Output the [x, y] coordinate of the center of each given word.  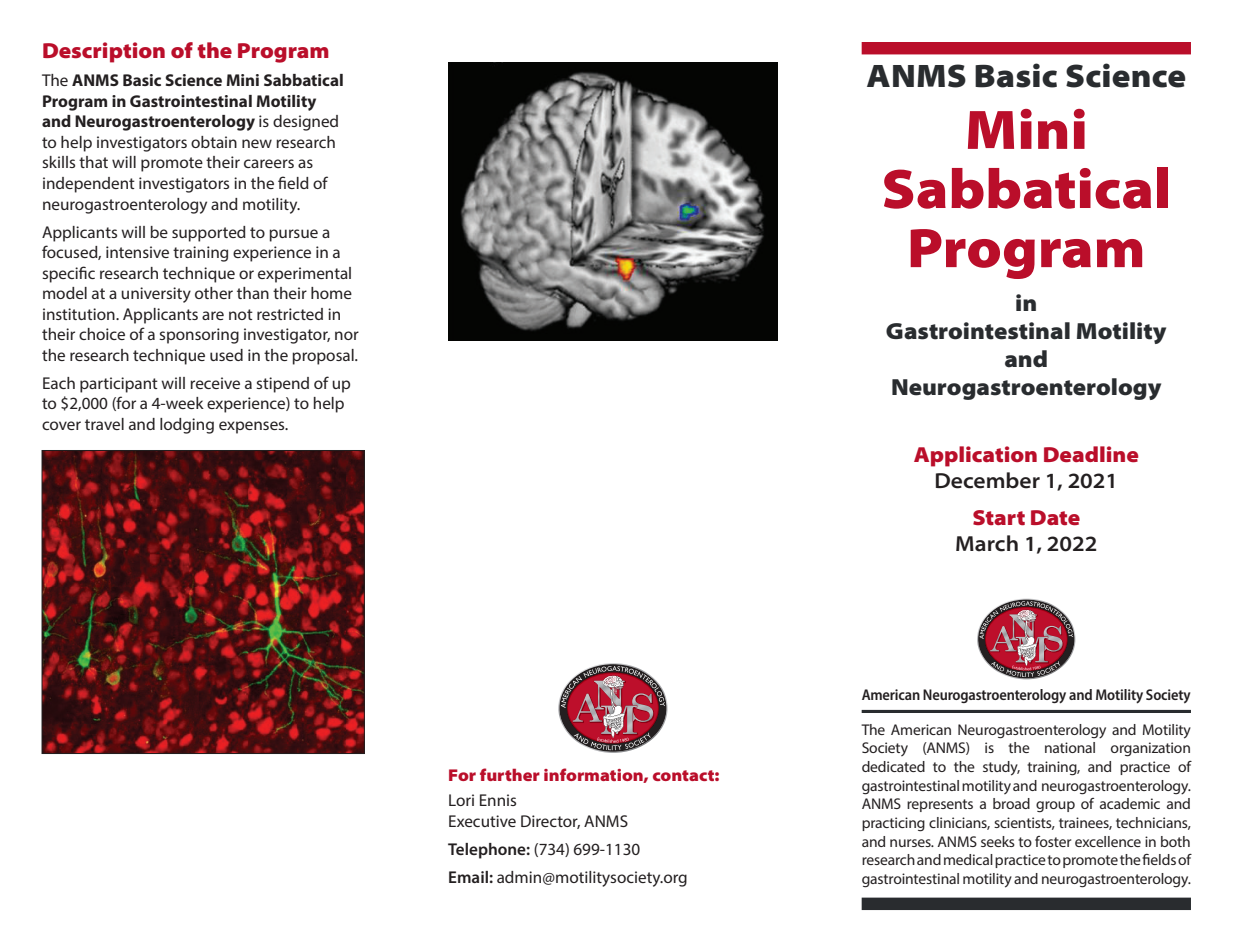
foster [1053, 841]
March [987, 543]
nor [347, 335]
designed [305, 123]
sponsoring [199, 336]
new [257, 143]
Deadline [1091, 454]
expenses [253, 427]
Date [1055, 517]
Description [104, 52]
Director [550, 822]
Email [468, 877]
